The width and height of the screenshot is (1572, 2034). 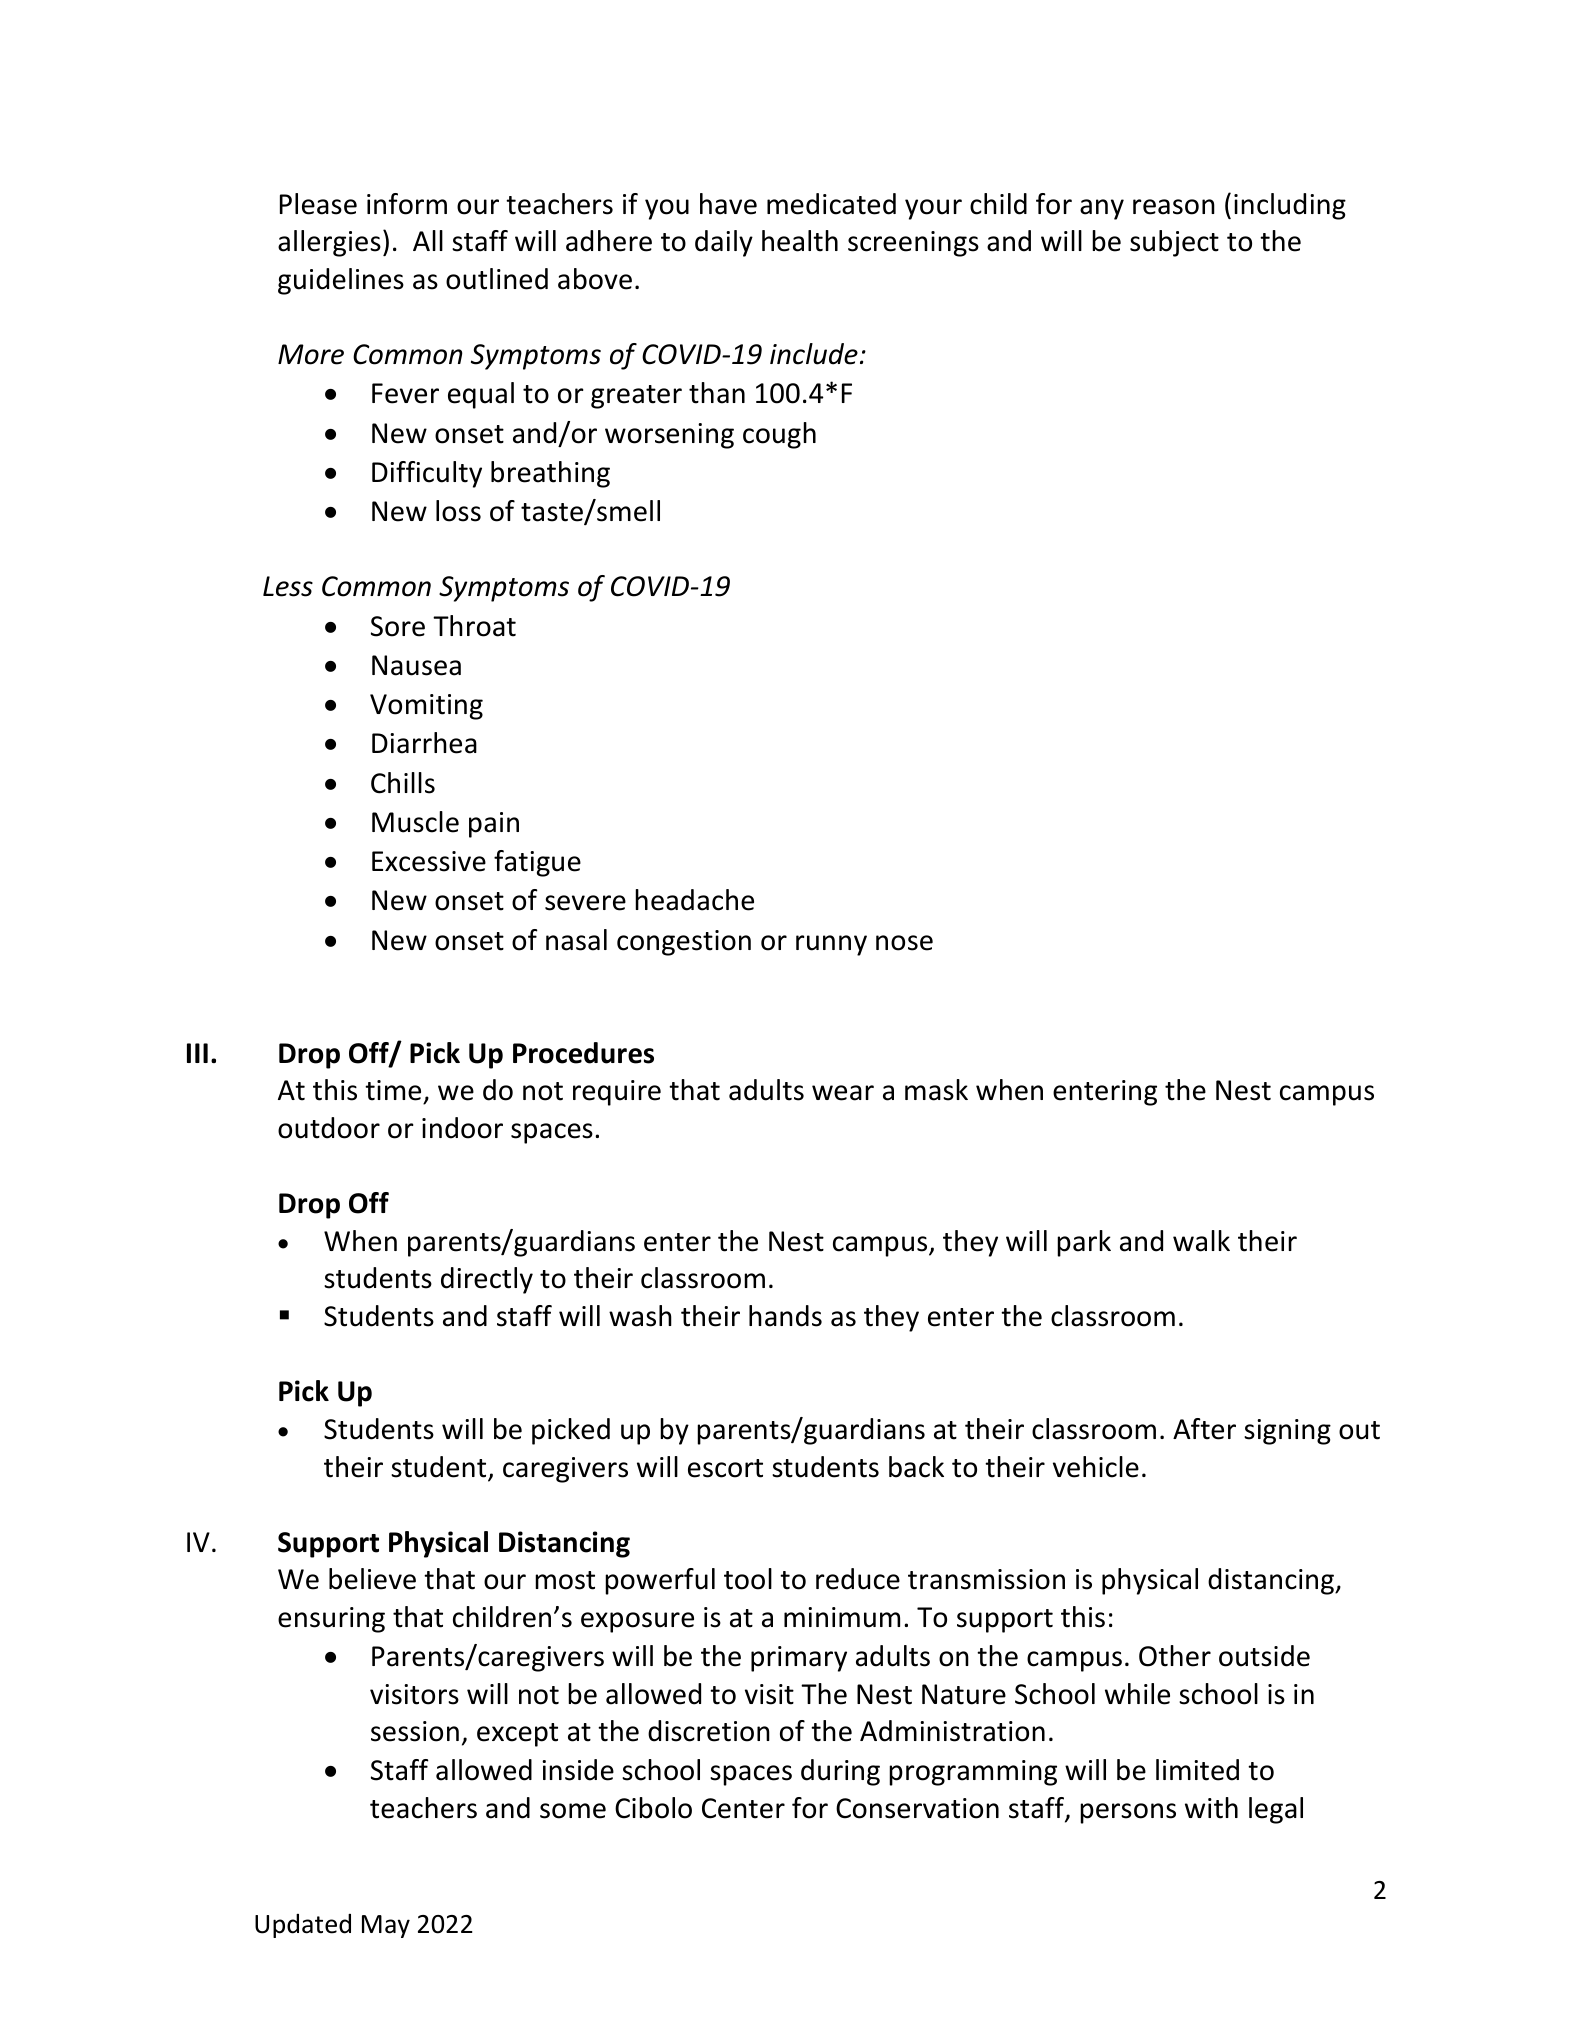 What do you see at coordinates (1096, 1467) in the screenshot?
I see `vehicle` at bounding box center [1096, 1467].
